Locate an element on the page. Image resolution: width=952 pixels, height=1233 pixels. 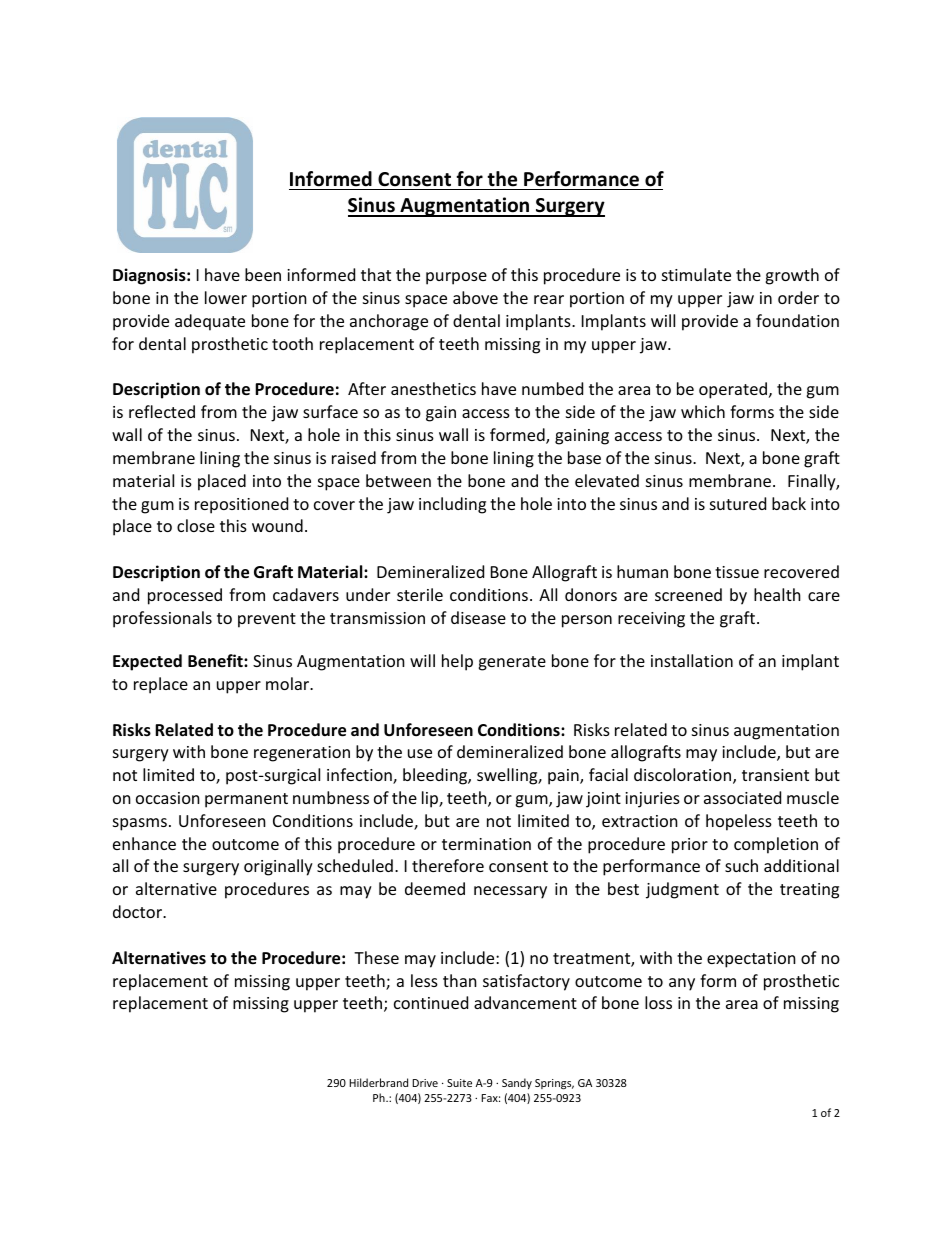
installation is located at coordinates (692, 660).
